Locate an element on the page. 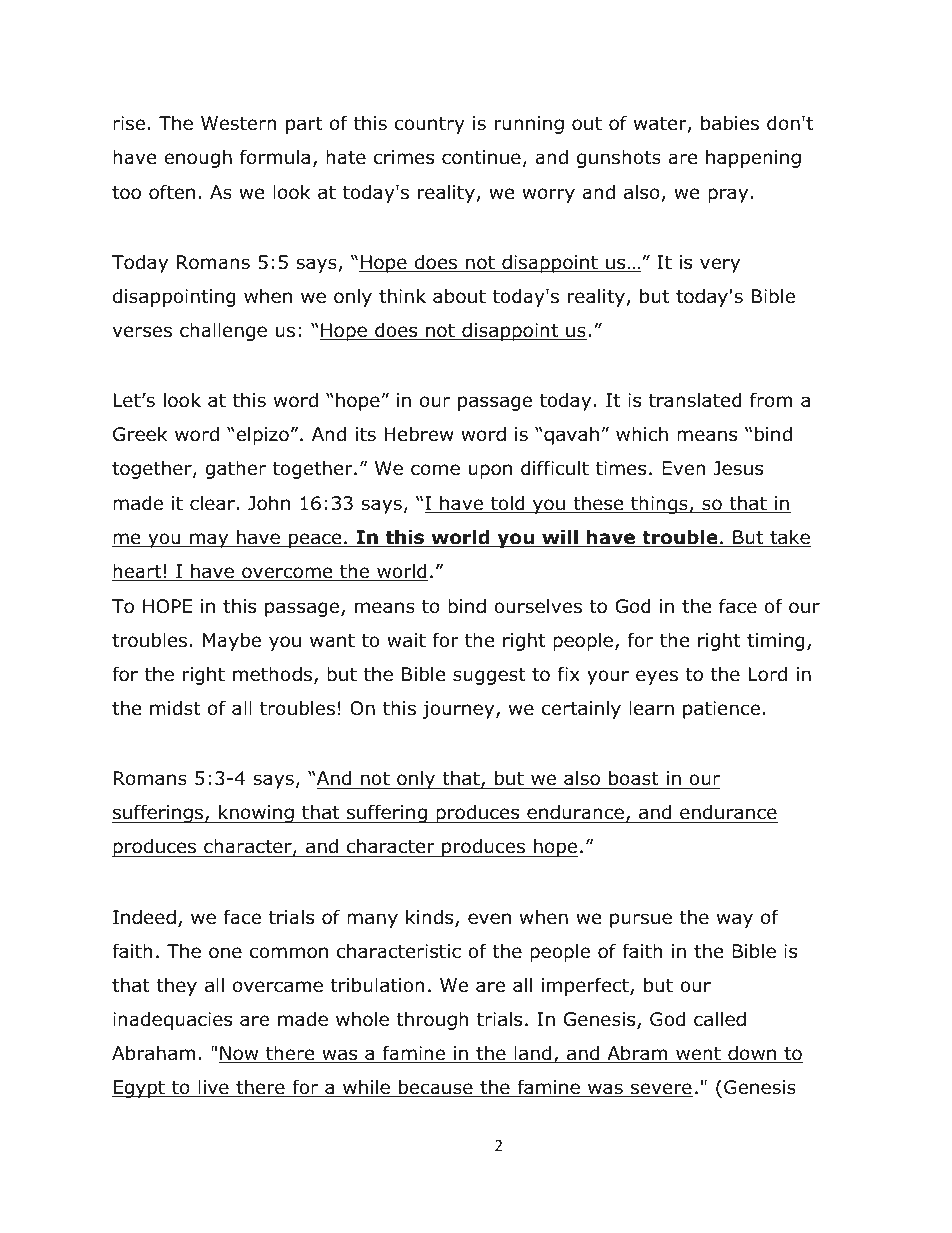  boast is located at coordinates (634, 780).
